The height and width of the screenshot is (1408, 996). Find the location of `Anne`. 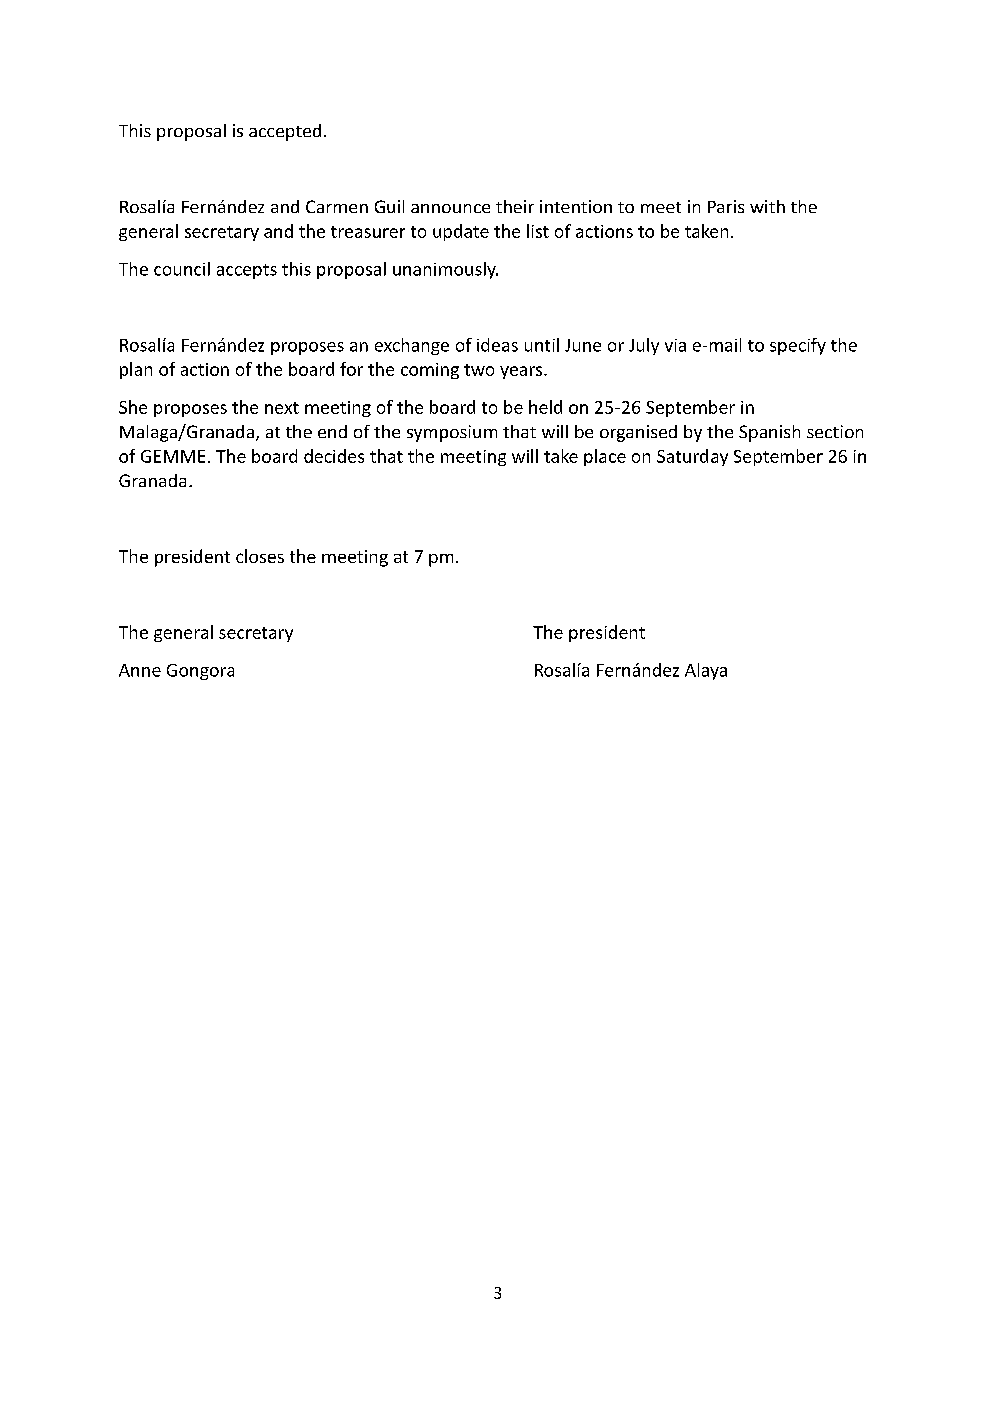

Anne is located at coordinates (140, 670).
